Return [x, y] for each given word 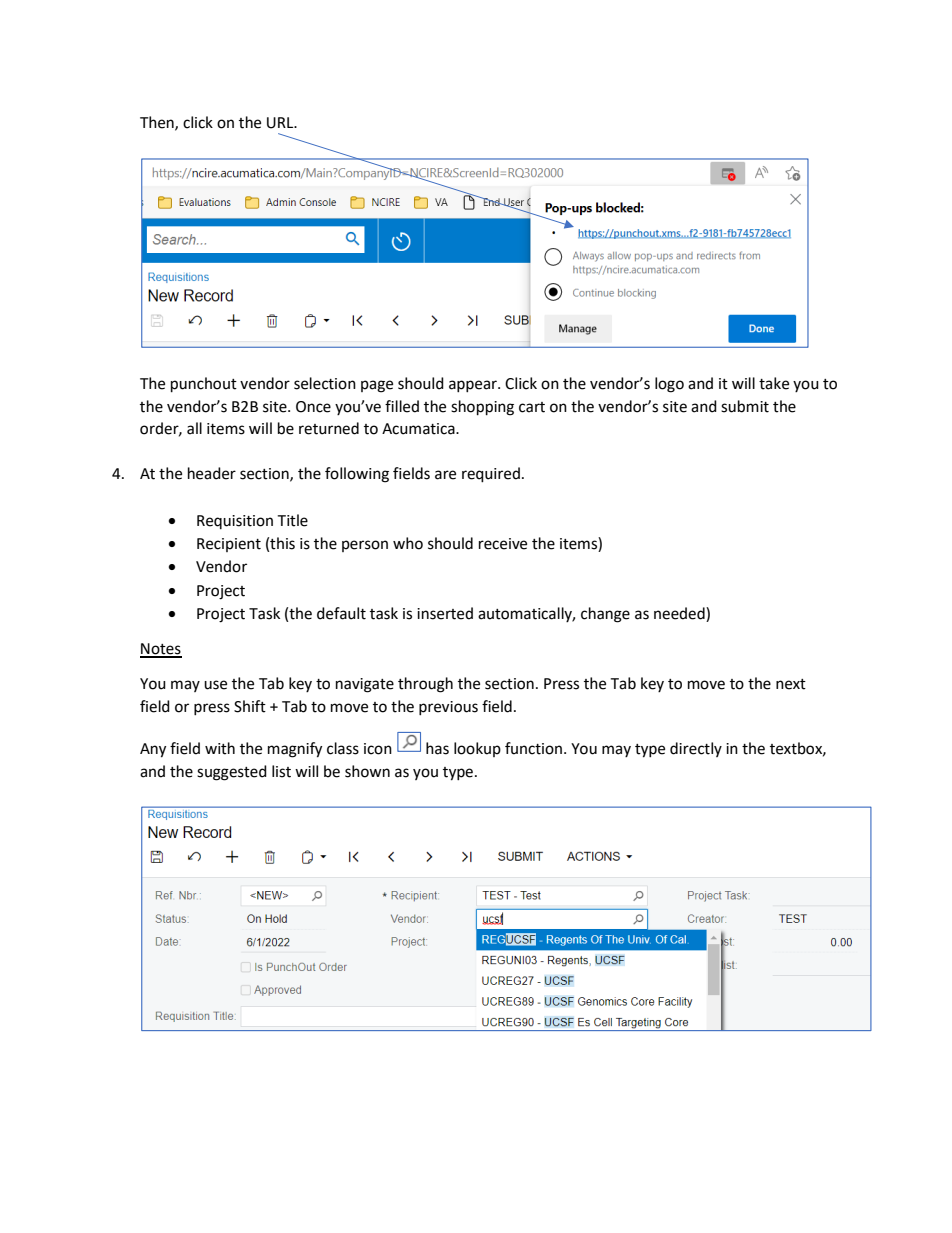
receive [503, 544]
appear [474, 386]
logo [669, 385]
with [220, 748]
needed [680, 614]
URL [281, 123]
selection [325, 383]
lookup [477, 749]
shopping [482, 408]
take [774, 383]
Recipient [229, 545]
